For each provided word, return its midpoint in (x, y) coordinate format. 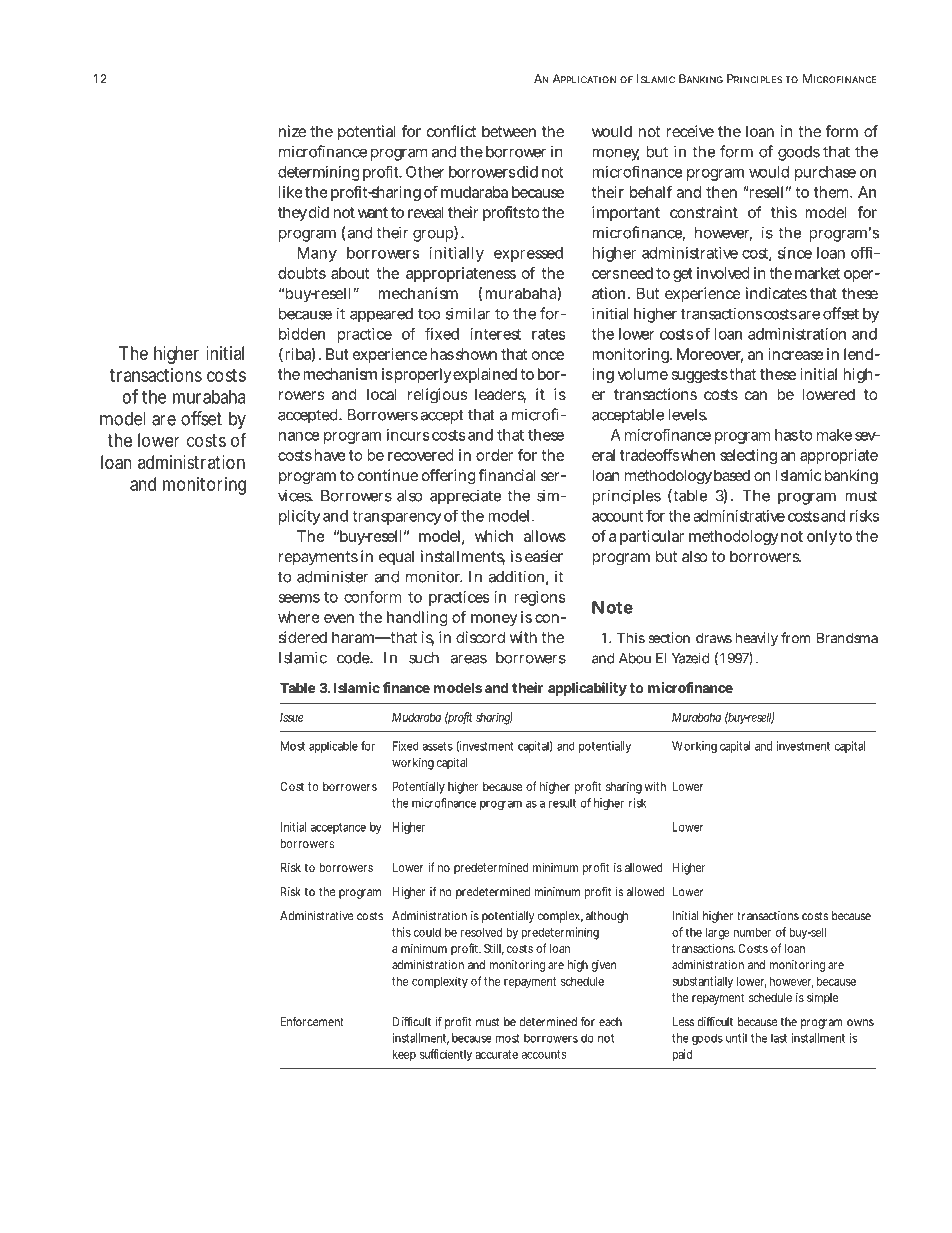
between (509, 131)
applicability (587, 689)
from (795, 637)
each (610, 1022)
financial (506, 475)
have (330, 455)
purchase (825, 173)
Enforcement (312, 1022)
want (373, 212)
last (779, 1038)
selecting (748, 456)
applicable (333, 747)
